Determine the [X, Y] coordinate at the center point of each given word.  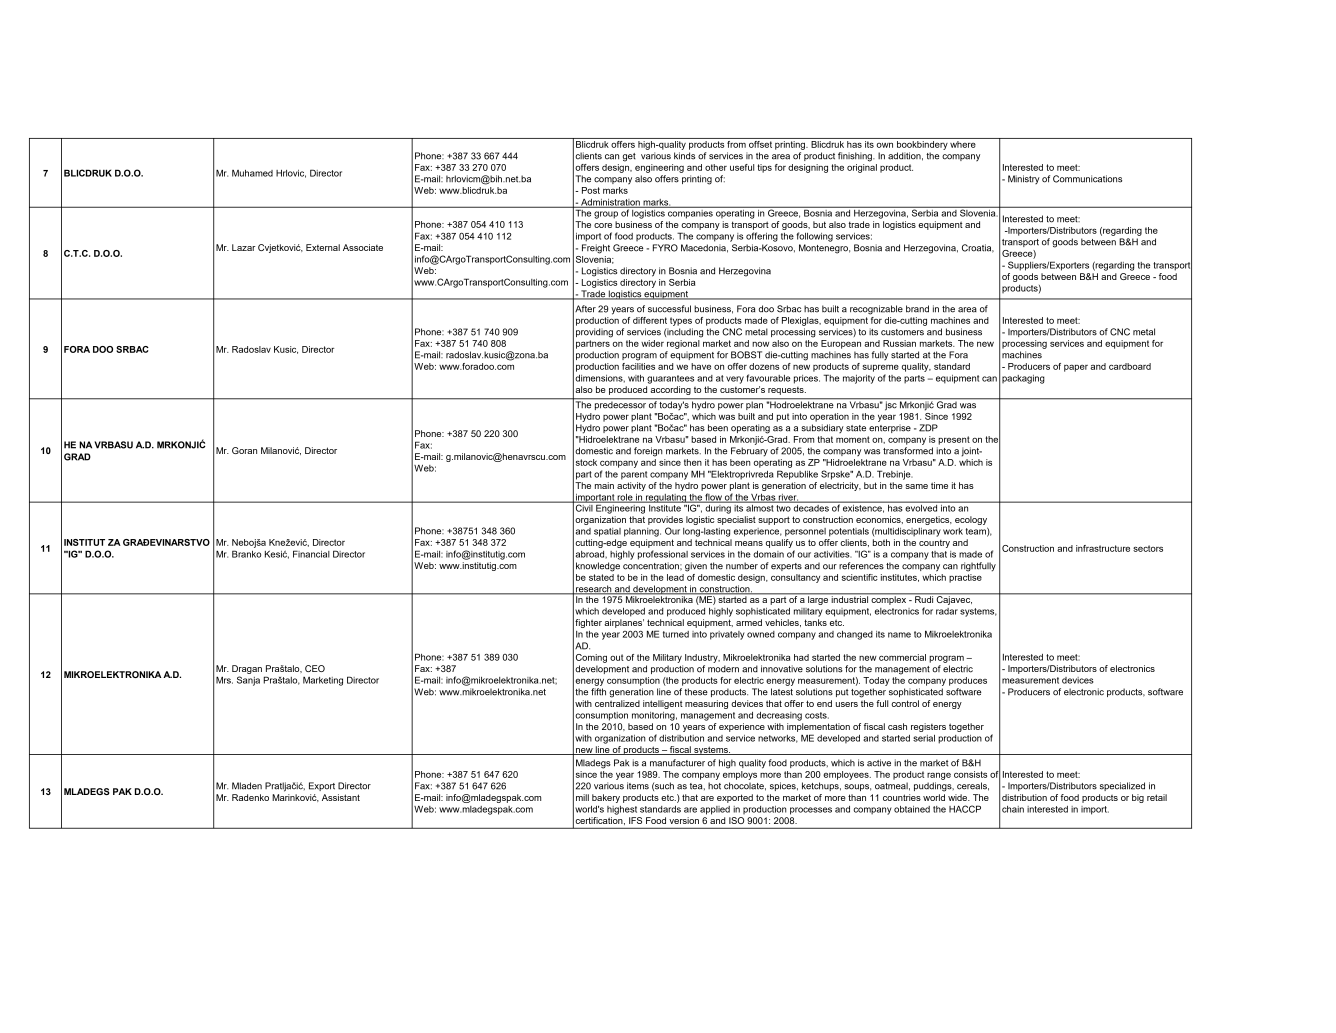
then [693, 462]
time [939, 485]
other [716, 167]
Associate [363, 247]
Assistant [341, 797]
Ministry [1024, 179]
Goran [244, 450]
